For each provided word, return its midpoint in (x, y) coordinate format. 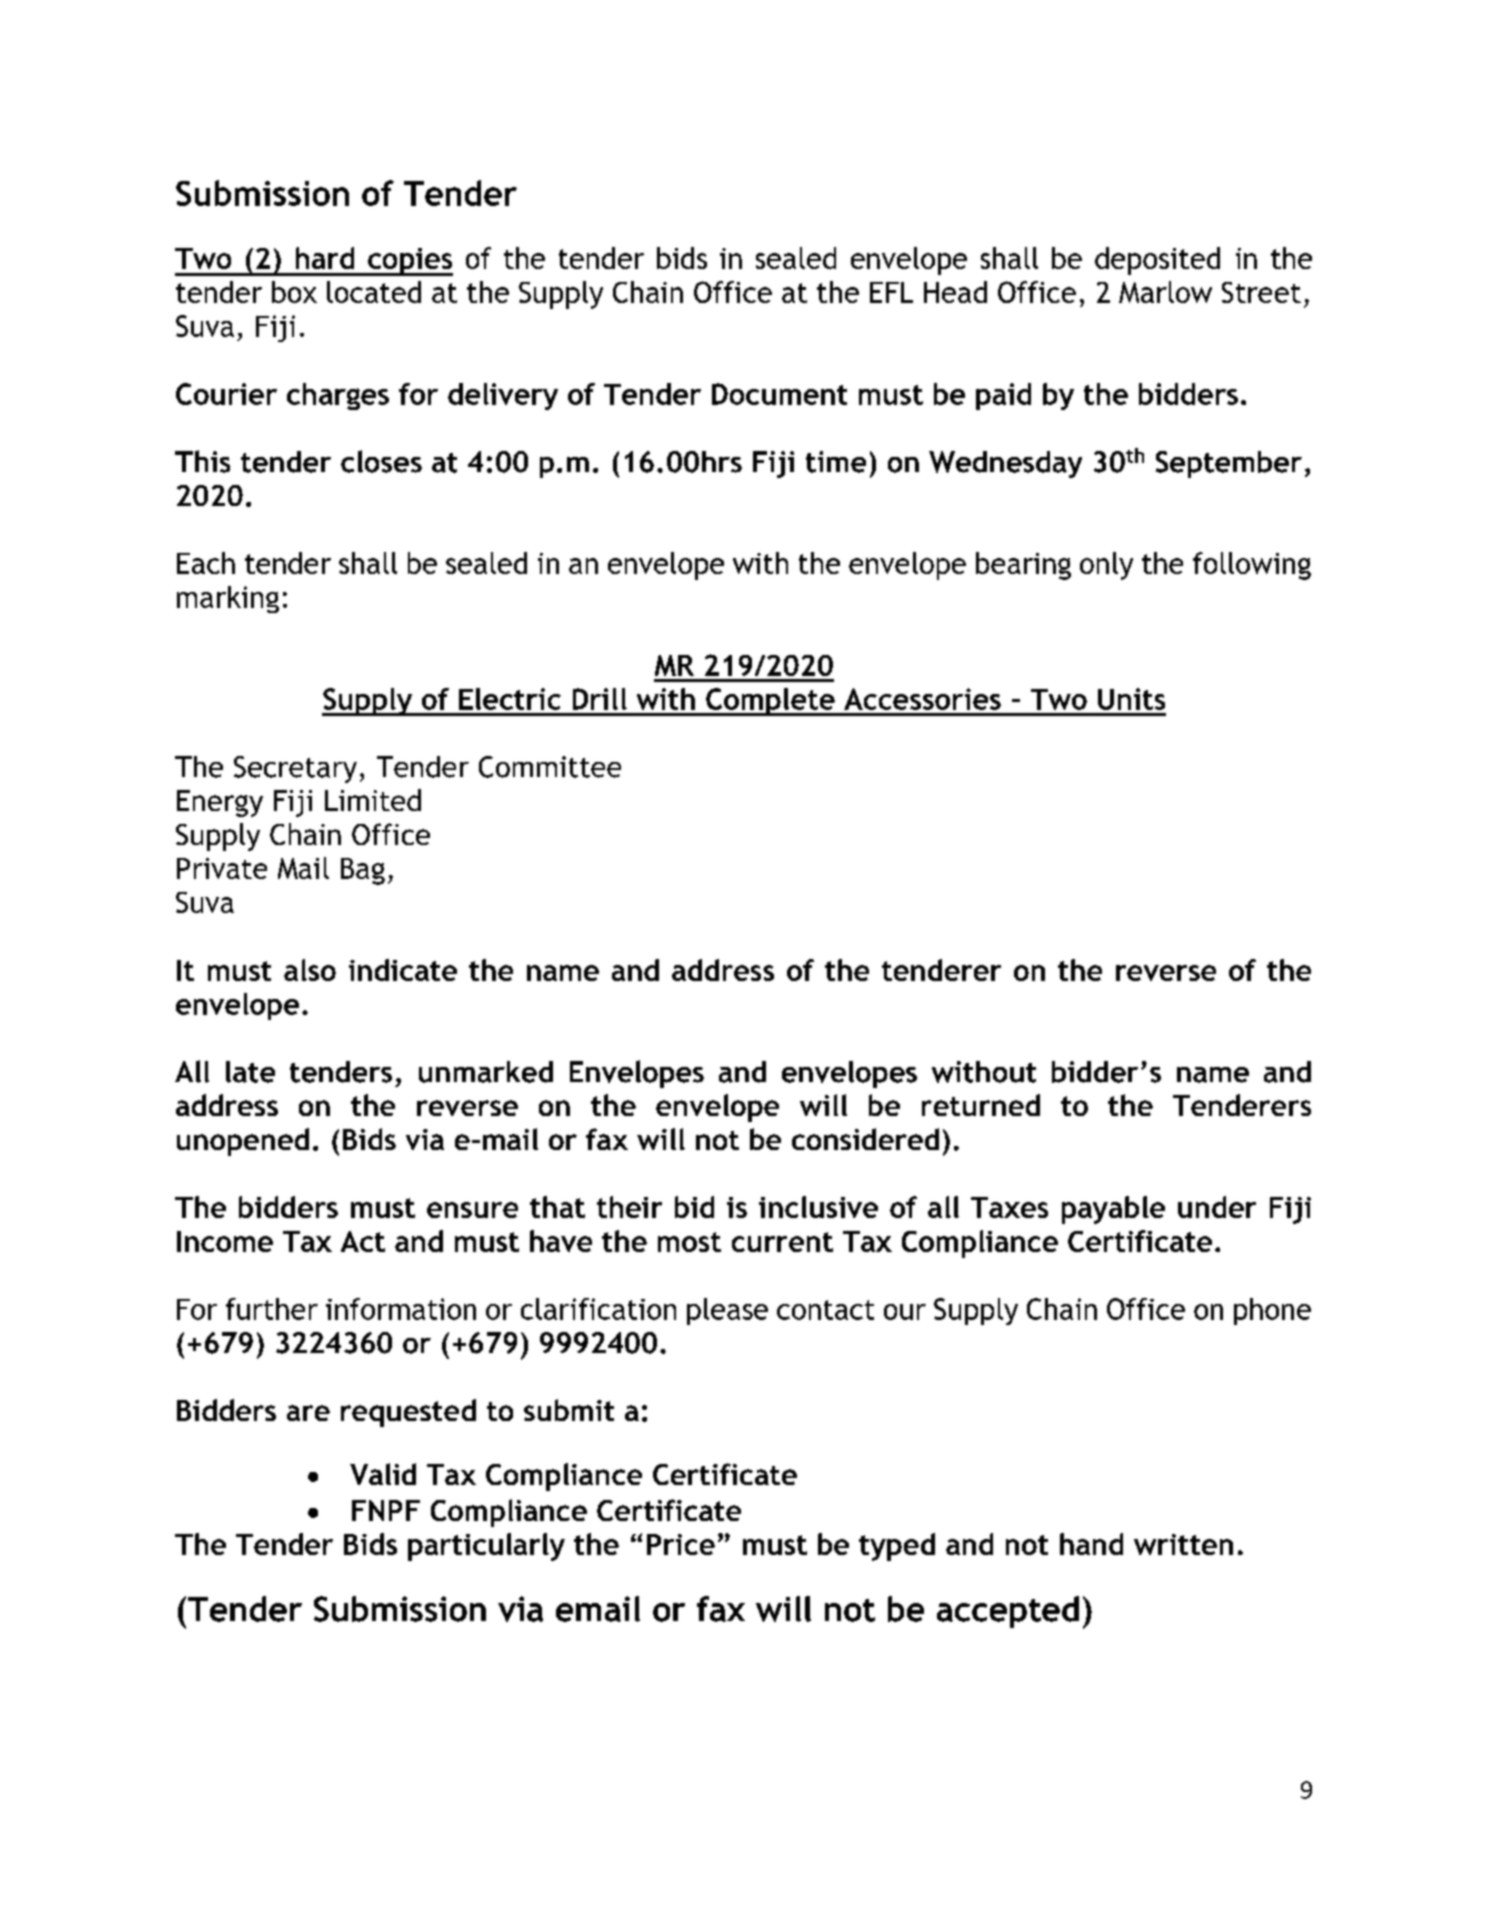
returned (981, 1105)
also (310, 970)
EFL (891, 292)
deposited (1157, 261)
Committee (550, 767)
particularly (486, 1547)
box (294, 292)
